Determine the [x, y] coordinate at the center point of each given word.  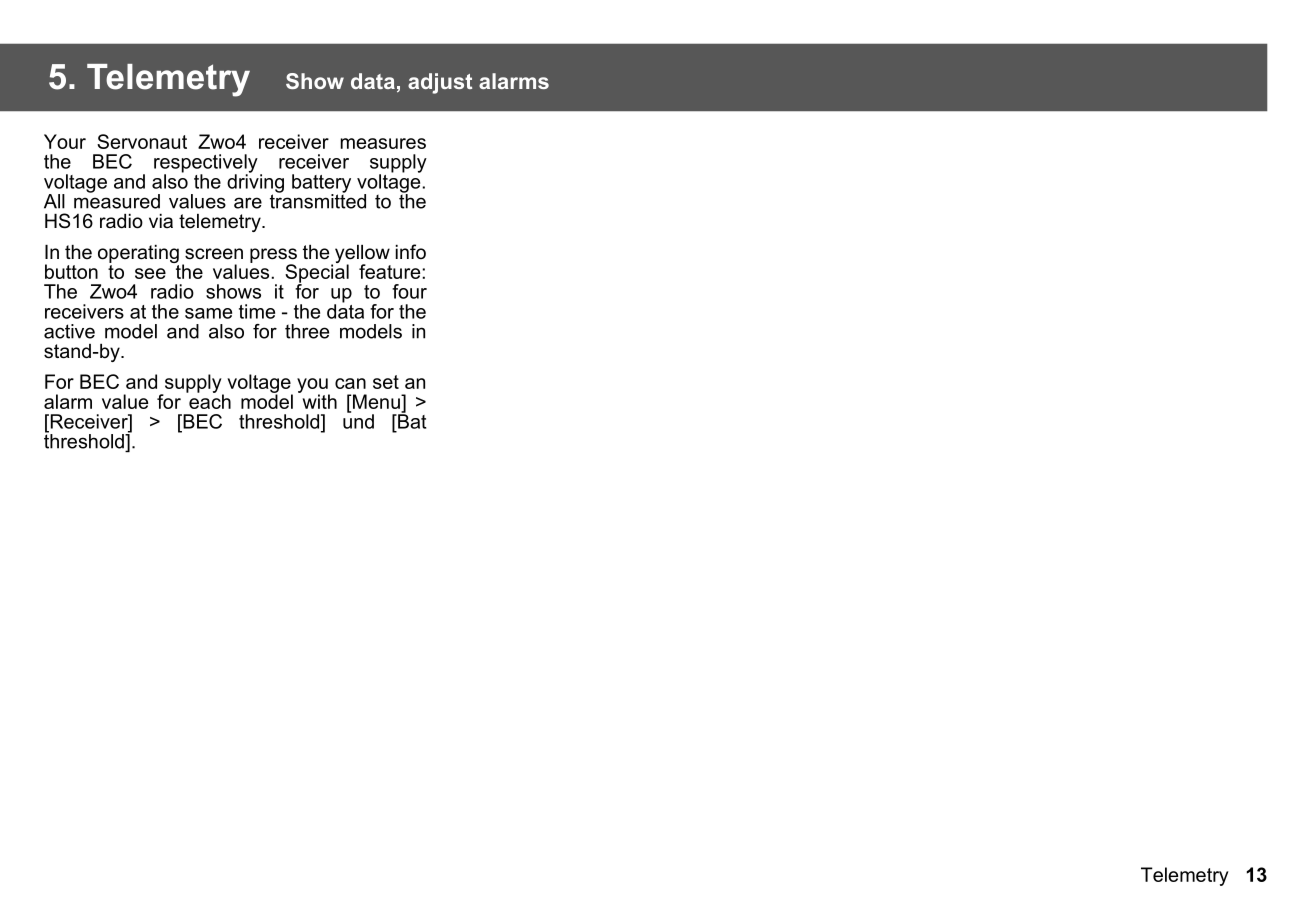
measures [383, 143]
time [257, 311]
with [318, 400]
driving [255, 183]
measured [117, 200]
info [411, 252]
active [69, 331]
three [307, 331]
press [273, 256]
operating [138, 255]
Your [65, 141]
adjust [440, 83]
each [209, 400]
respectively [206, 164]
